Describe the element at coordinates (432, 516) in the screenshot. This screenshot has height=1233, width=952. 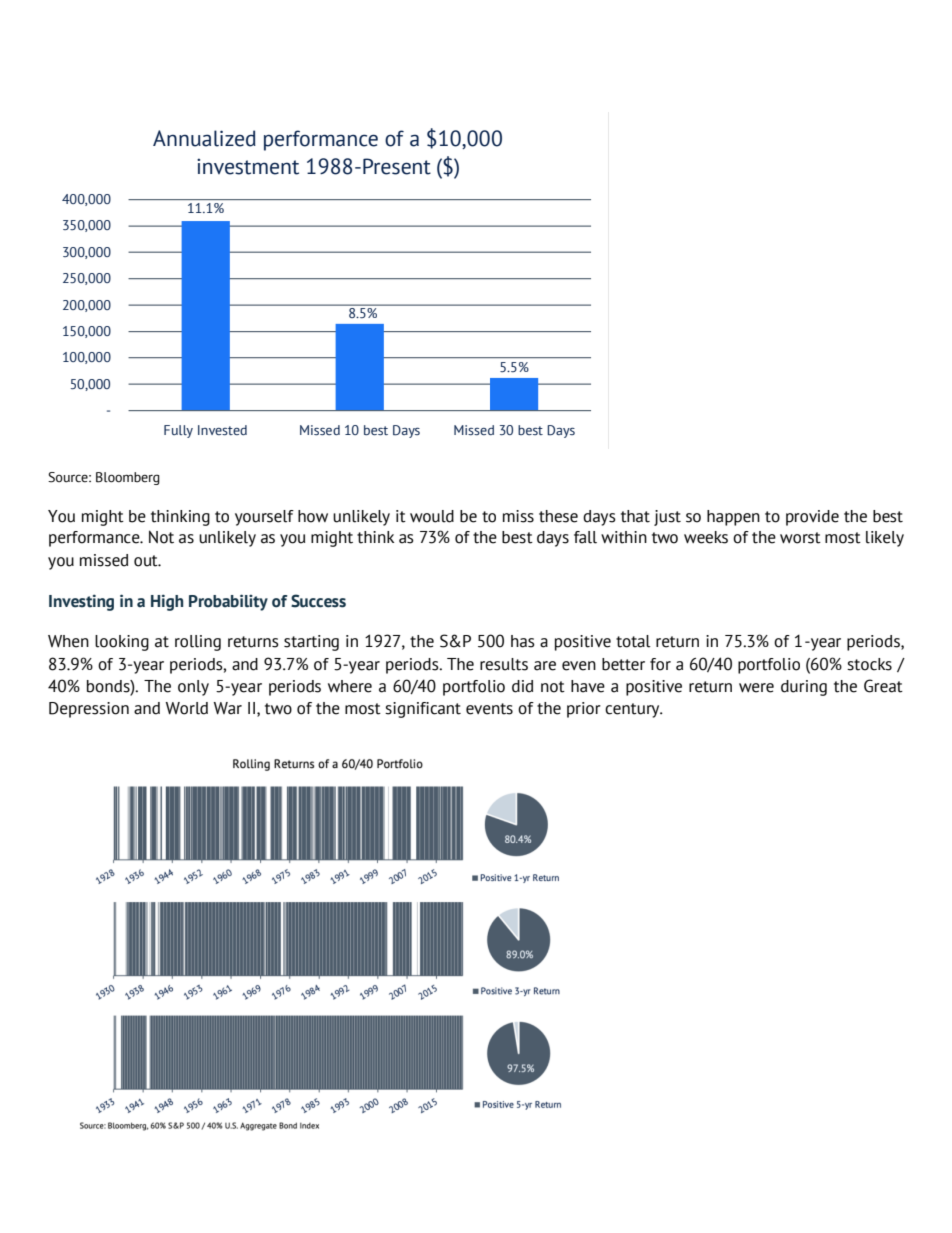
I see `would` at that location.
